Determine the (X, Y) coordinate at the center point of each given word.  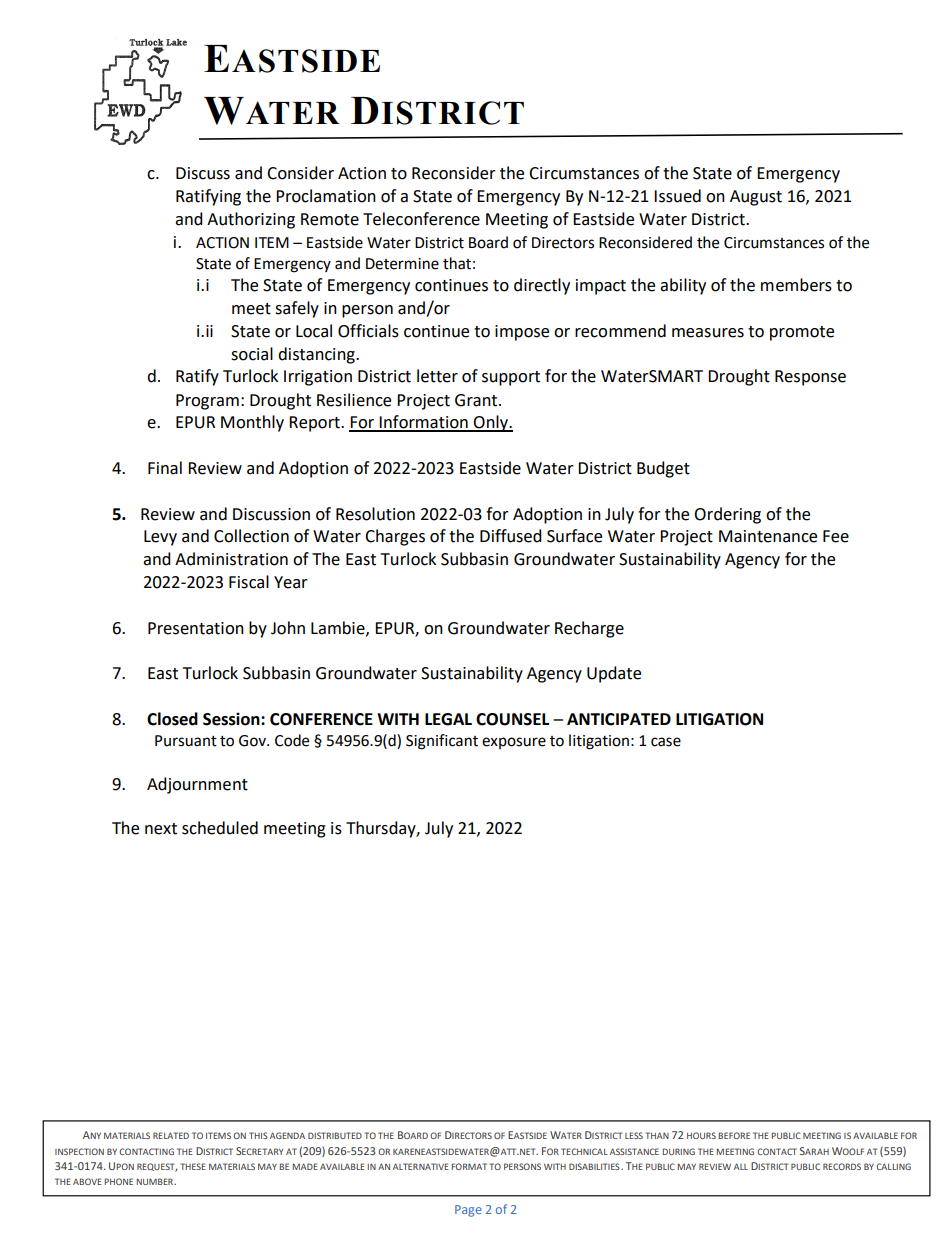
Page (468, 1211)
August (756, 198)
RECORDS (842, 1166)
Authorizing (251, 220)
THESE (193, 1166)
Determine (402, 264)
